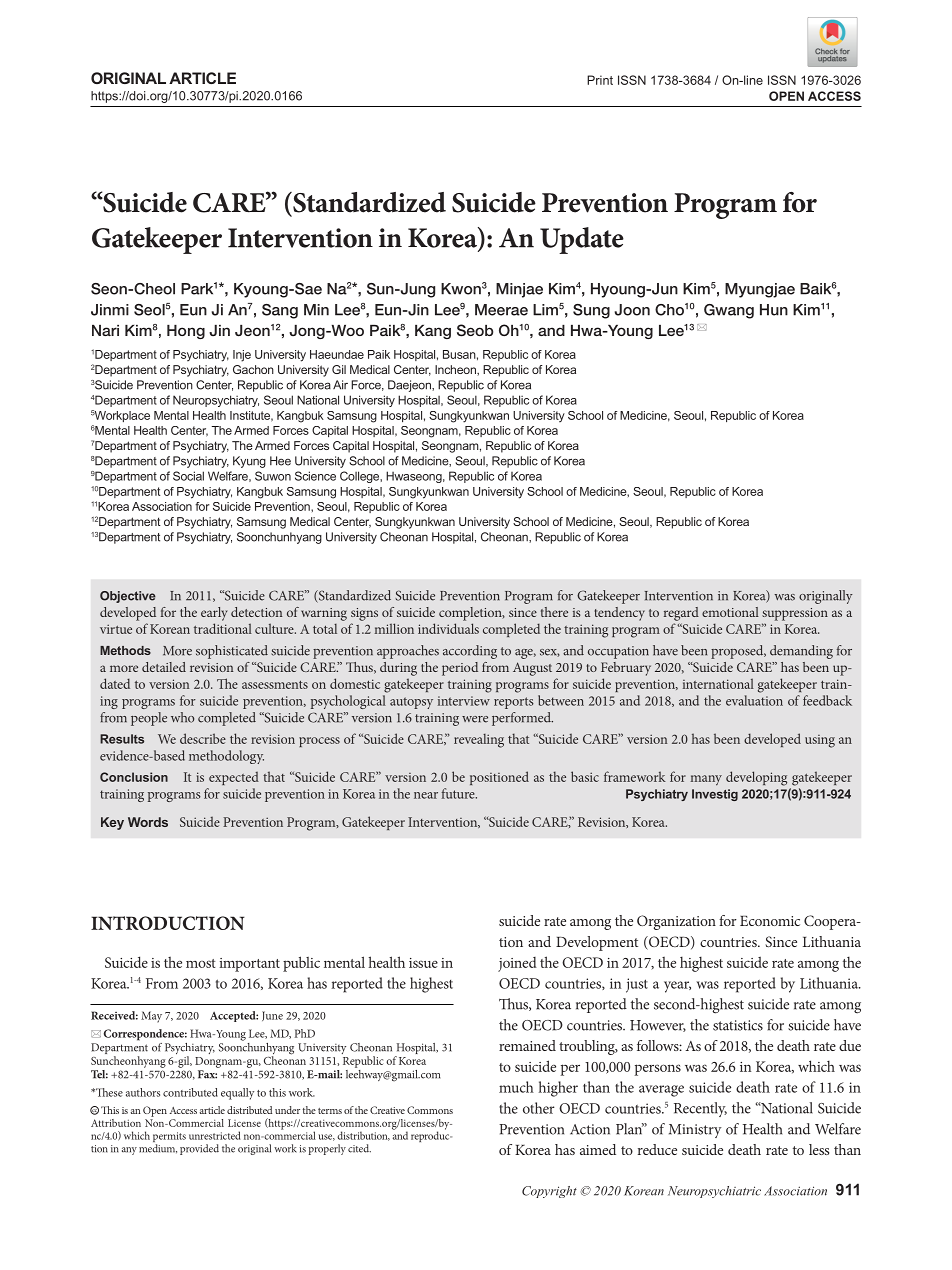 The image size is (952, 1270). What do you see at coordinates (280, 311) in the screenshot?
I see `Sang` at bounding box center [280, 311].
